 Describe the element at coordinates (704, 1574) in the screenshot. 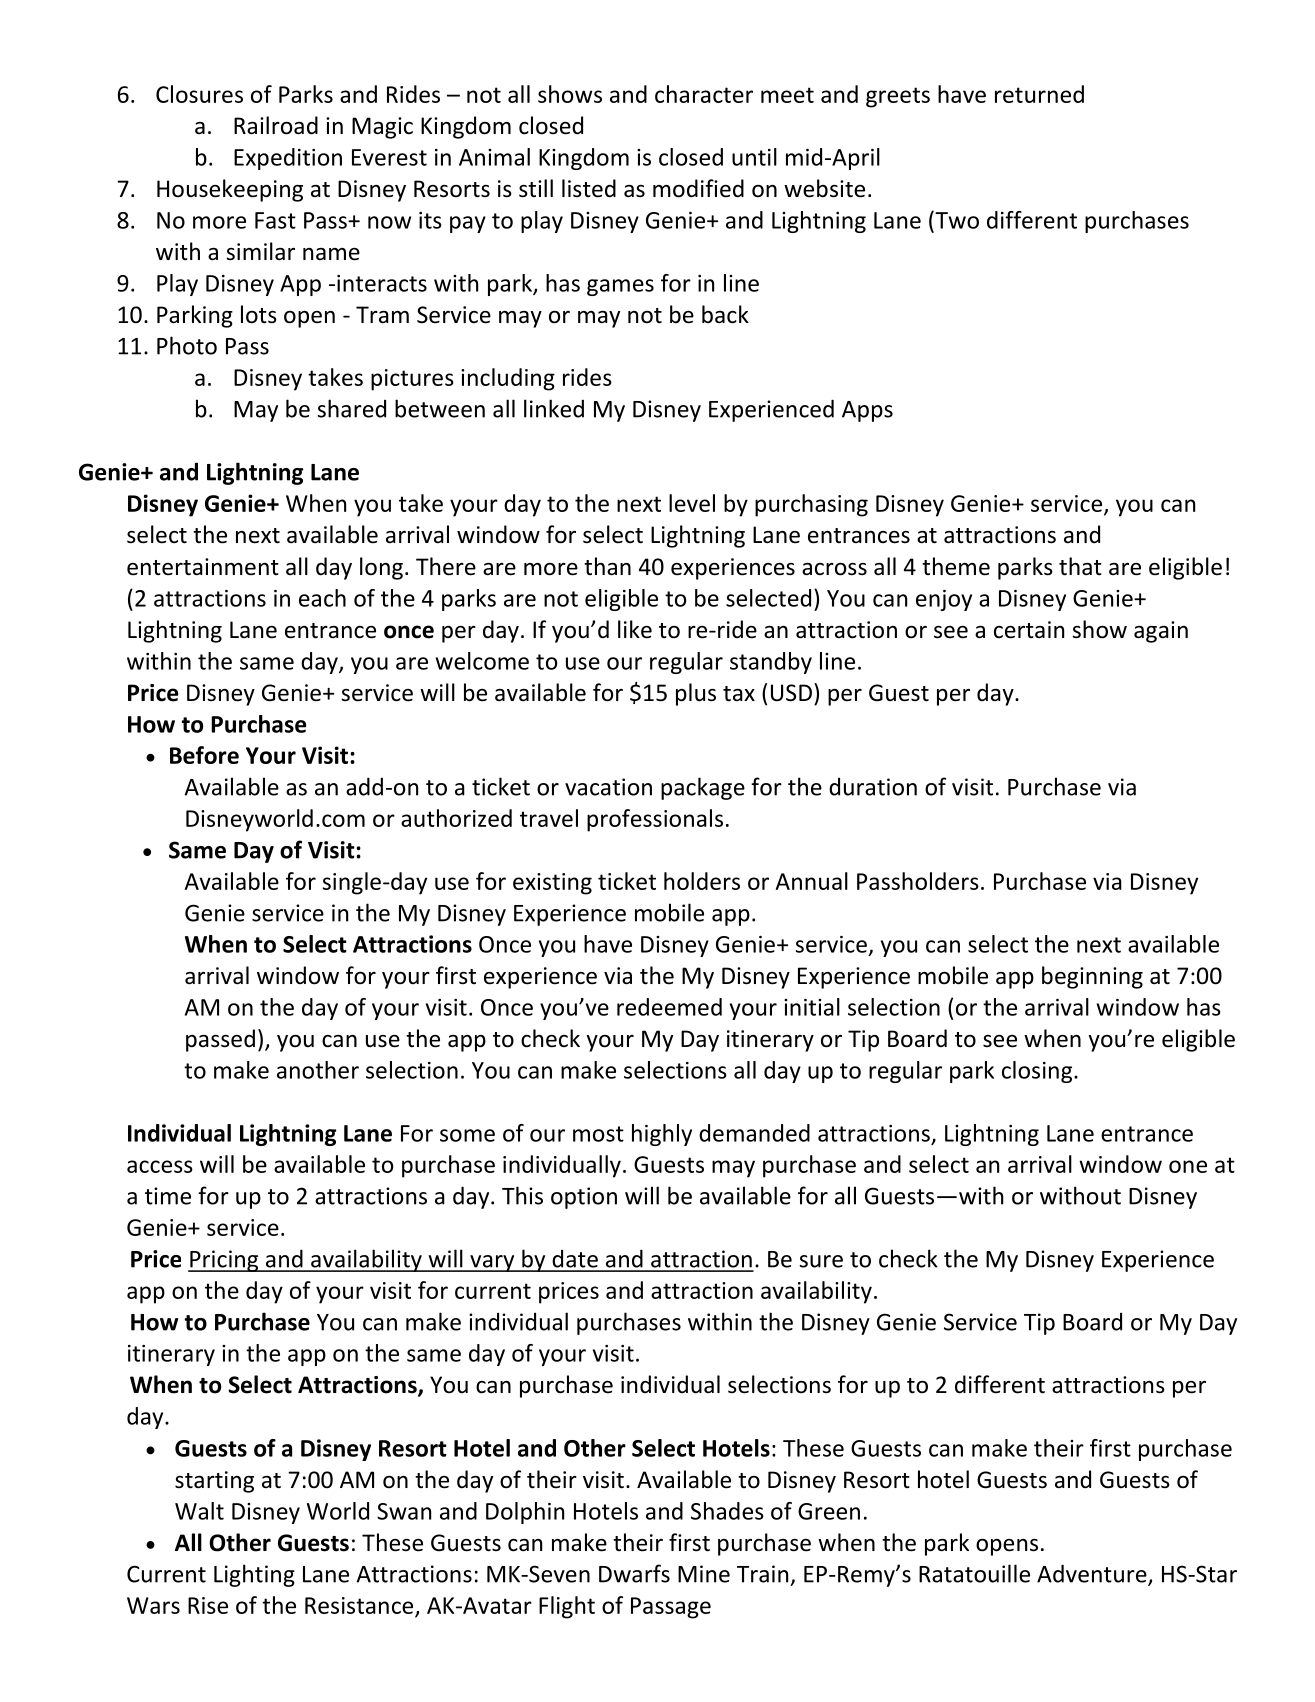

I see `Mine` at that location.
